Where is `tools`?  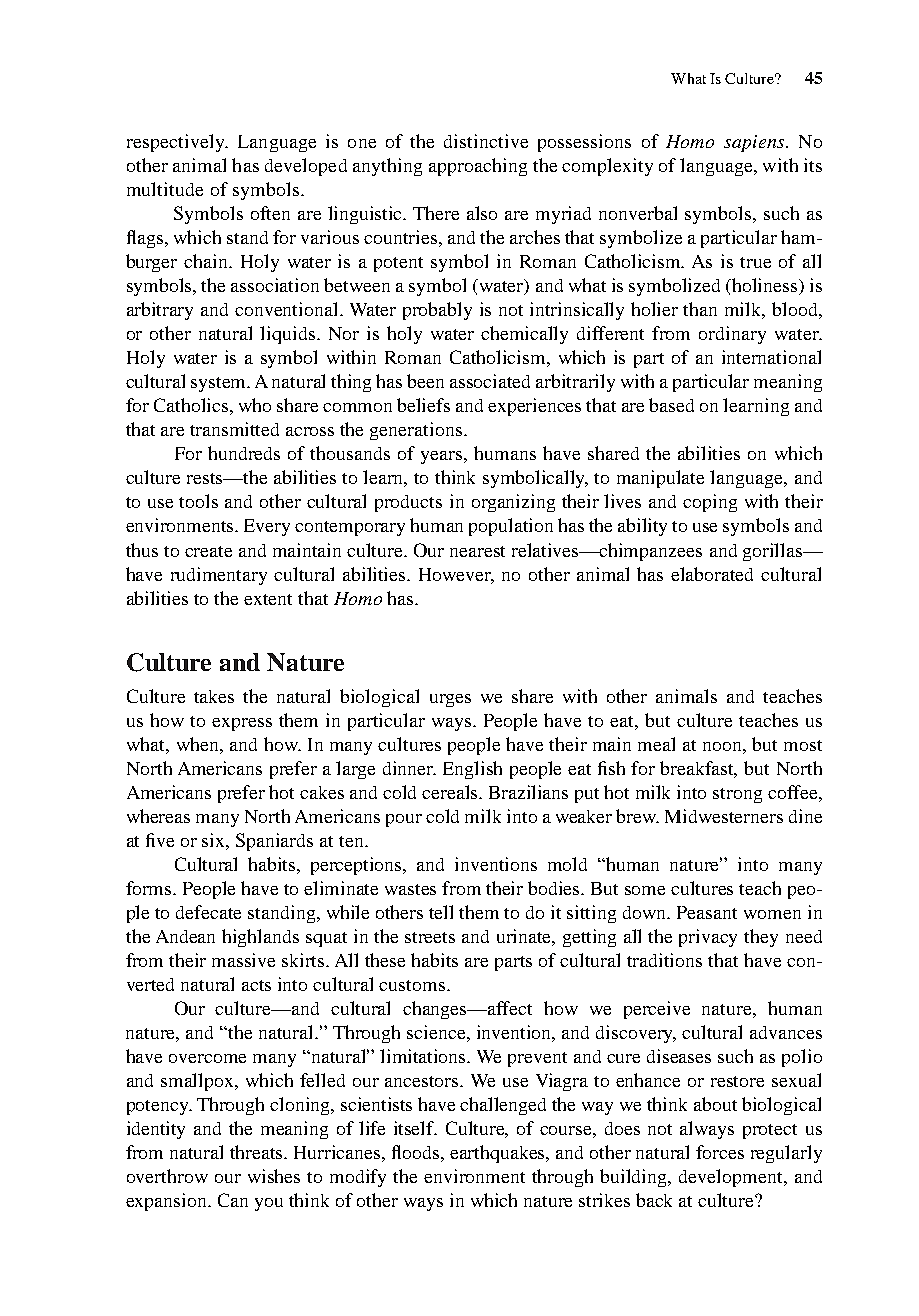 tools is located at coordinates (198, 501).
